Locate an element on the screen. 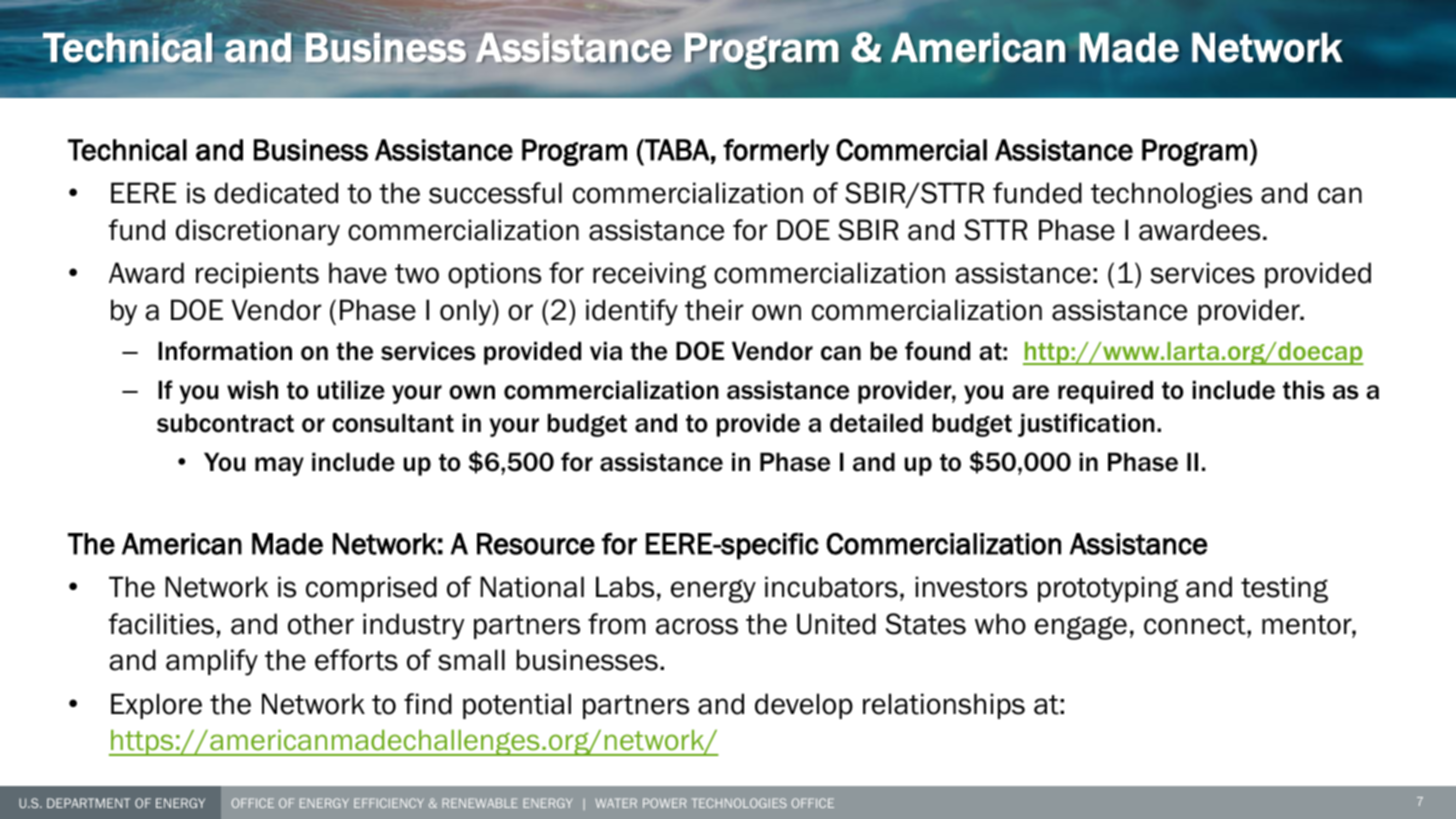 This screenshot has height=819, width=1456. POWER is located at coordinates (664, 803).
